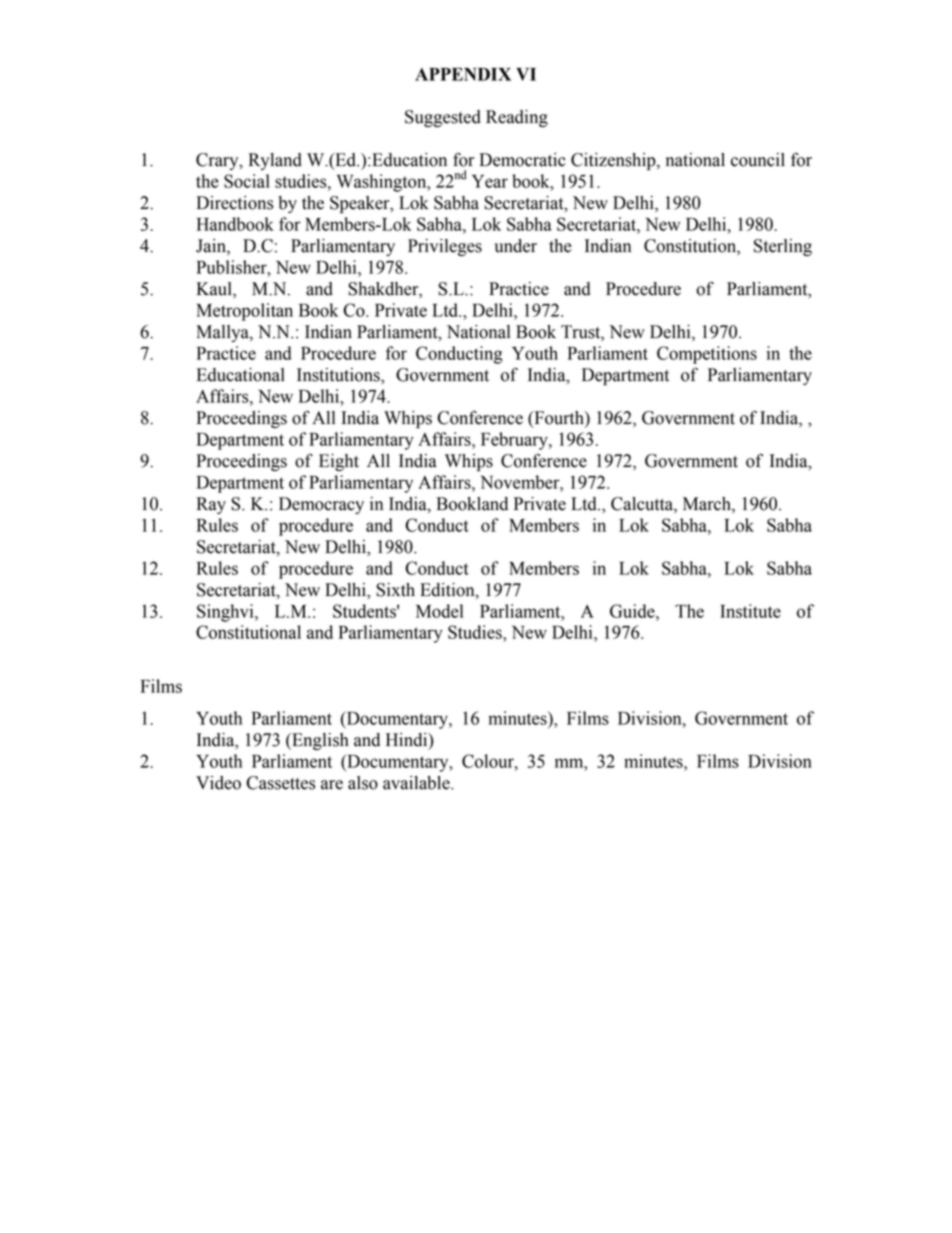 The height and width of the image is (1233, 952). Describe the element at coordinates (280, 783) in the image. I see `Cassettes` at that location.
